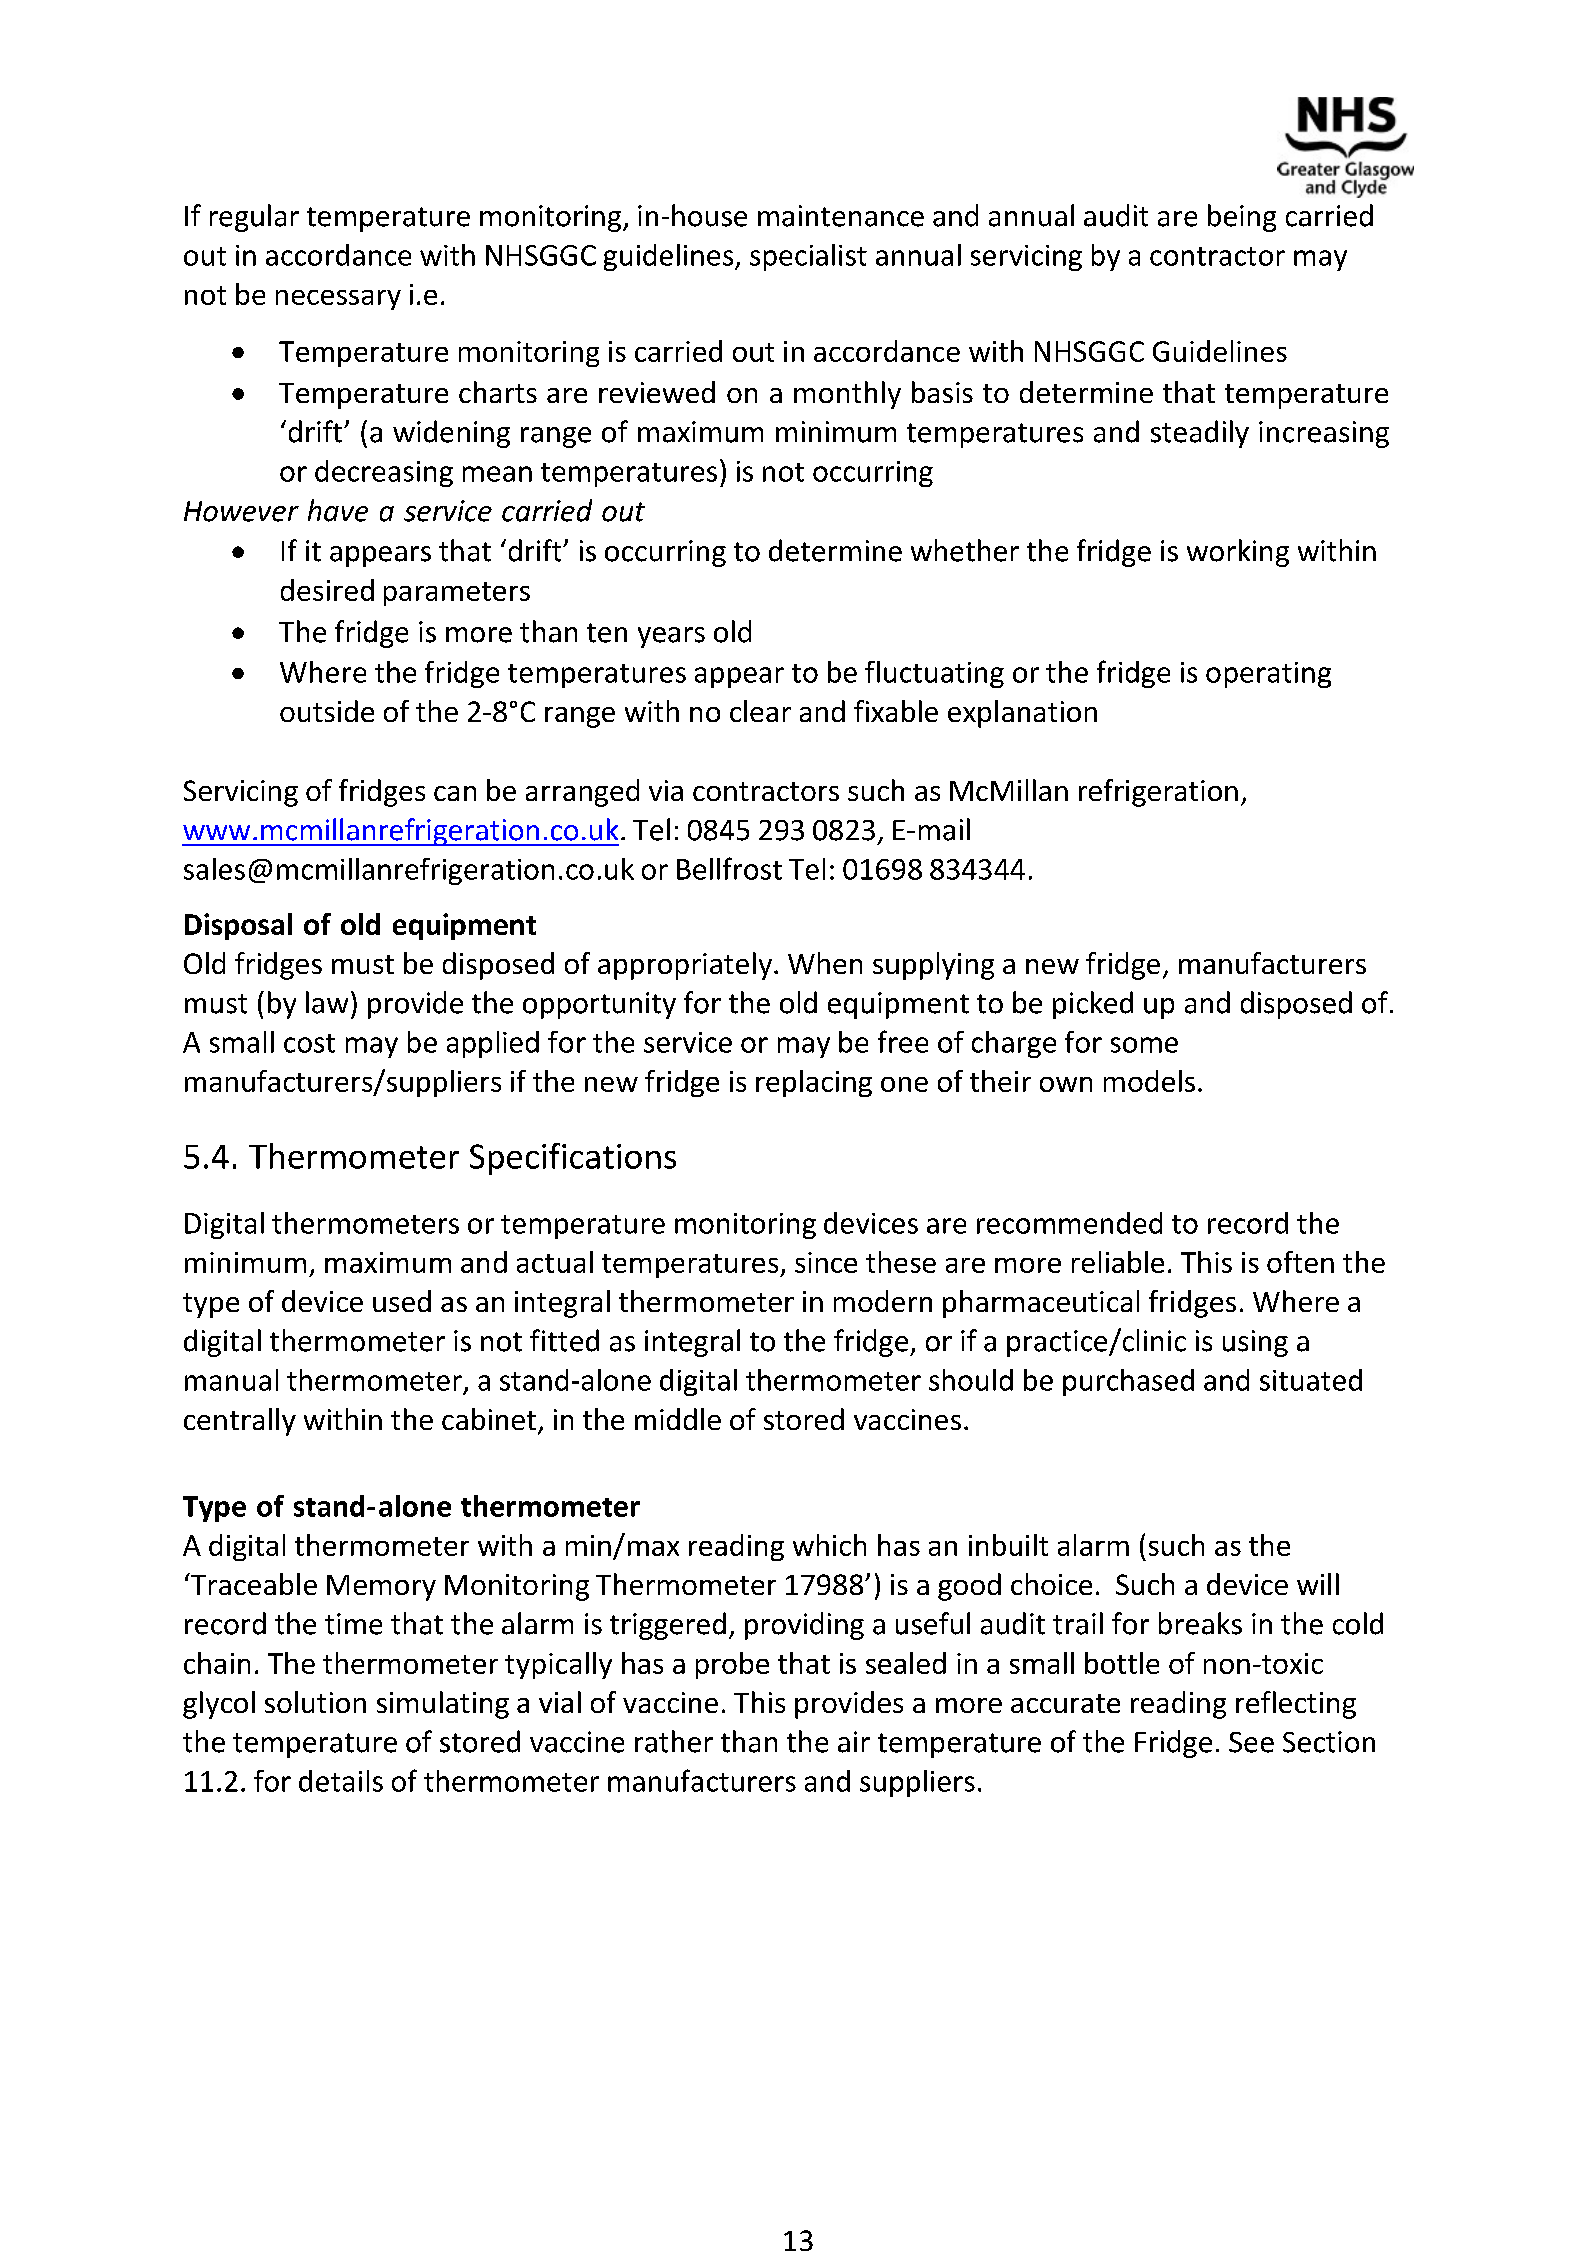 This image has height=2258, width=1595. Describe the element at coordinates (808, 257) in the image. I see `specialist` at that location.
